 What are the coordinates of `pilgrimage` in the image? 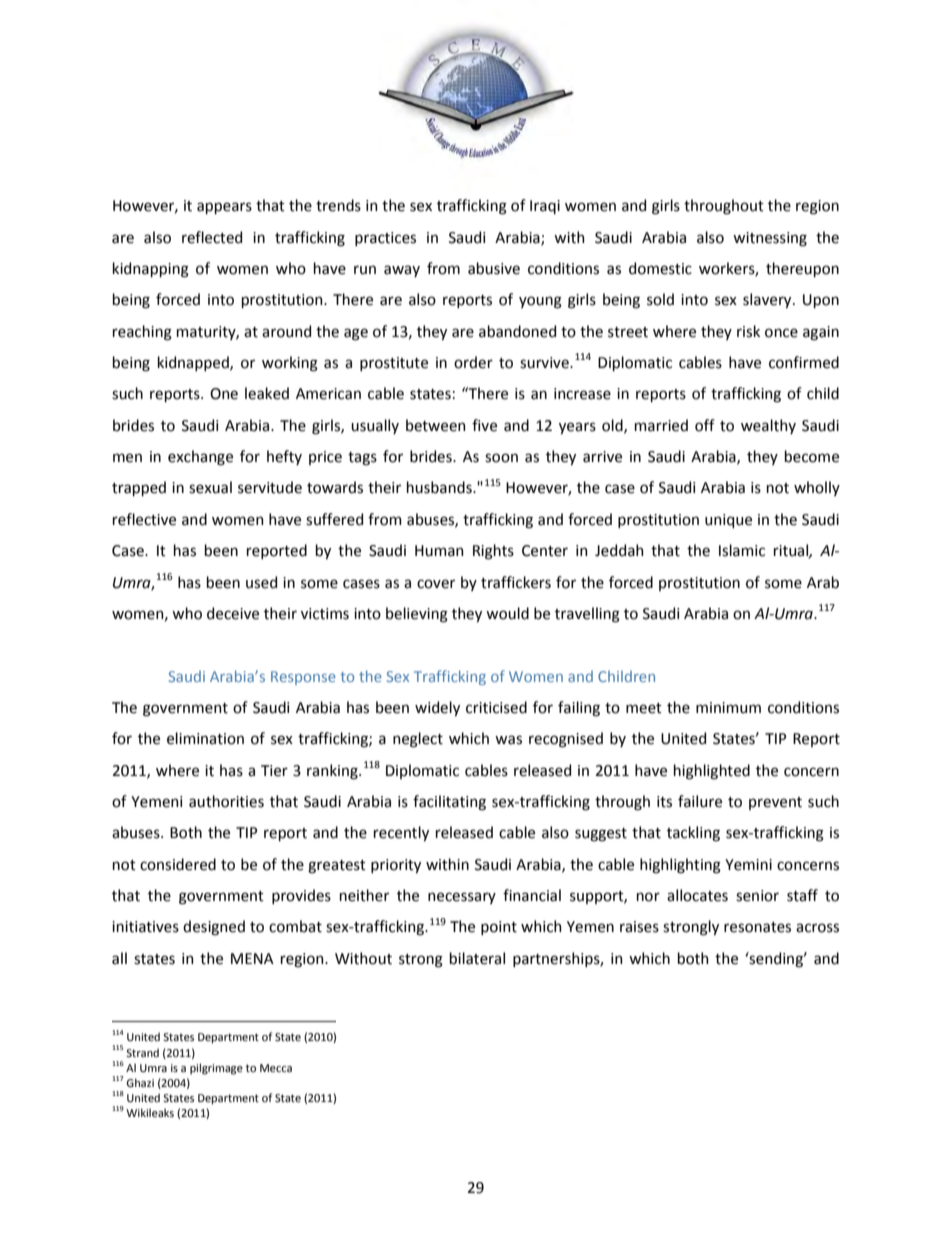 It's located at (216, 1069).
